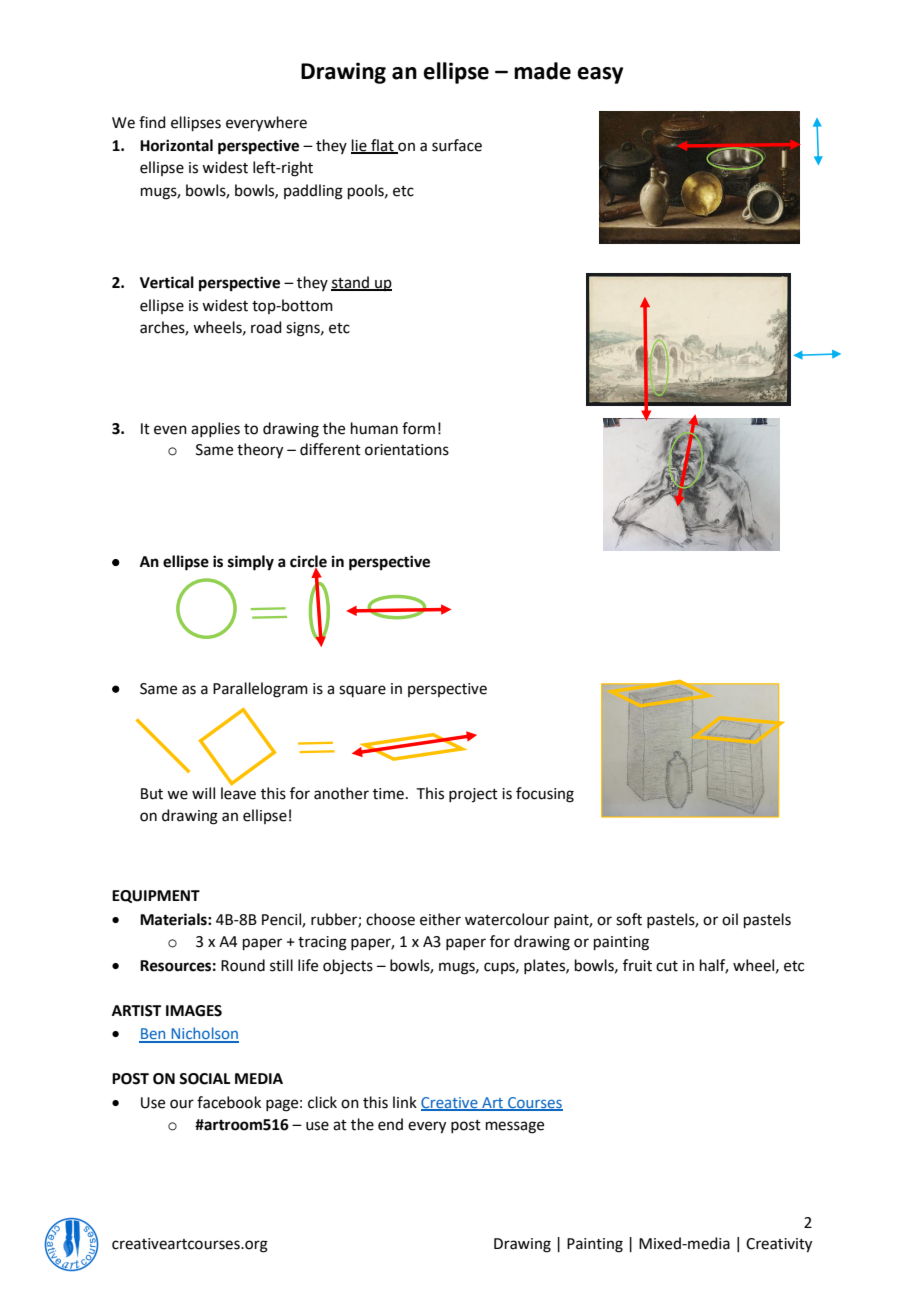  Describe the element at coordinates (176, 145) in the document. I see `Horizontal` at that location.
